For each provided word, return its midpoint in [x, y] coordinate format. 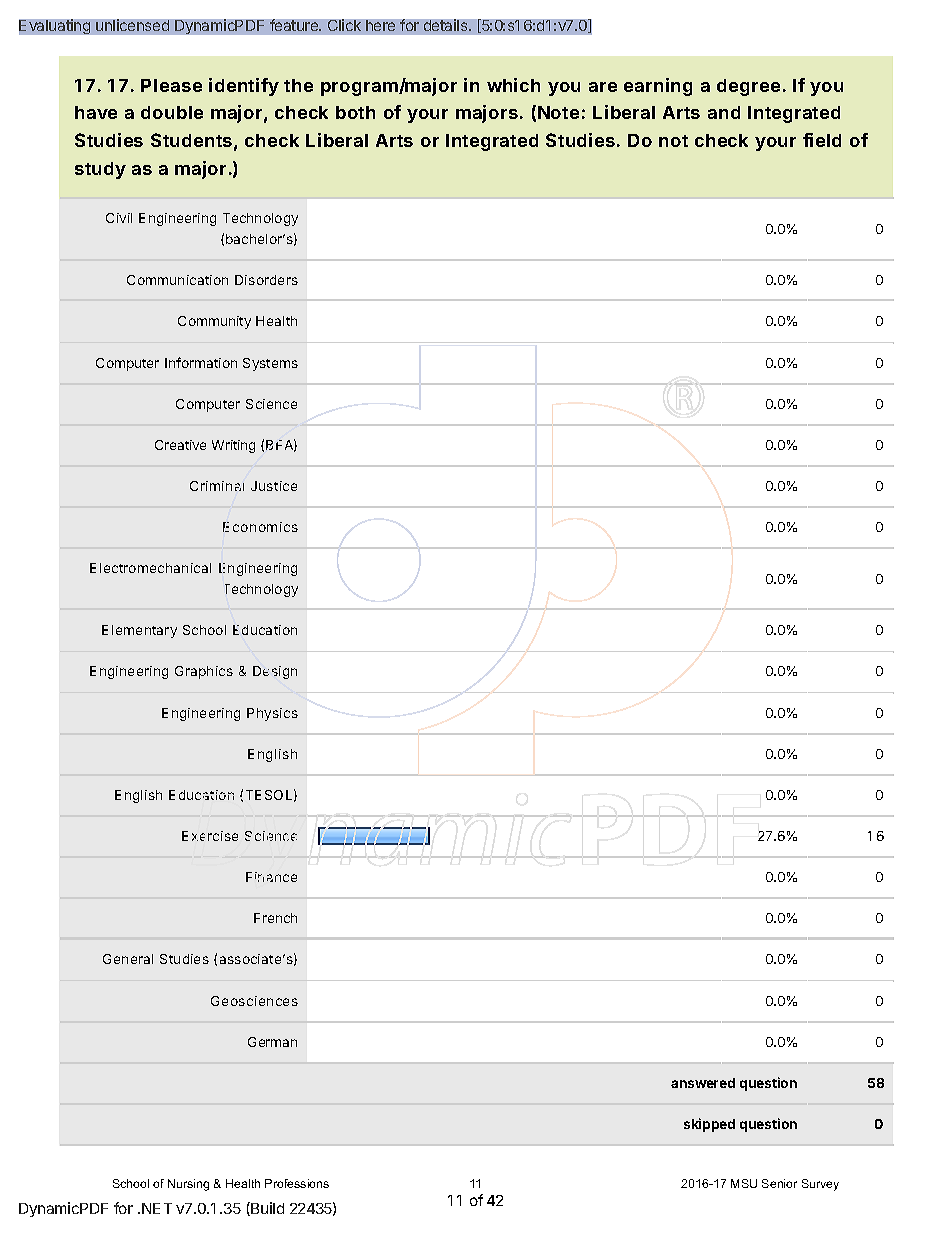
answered [703, 1083]
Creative [180, 445]
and [724, 112]
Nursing [188, 1185]
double [172, 112]
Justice [274, 486]
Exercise [210, 836]
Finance [271, 877]
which [513, 85]
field [822, 140]
